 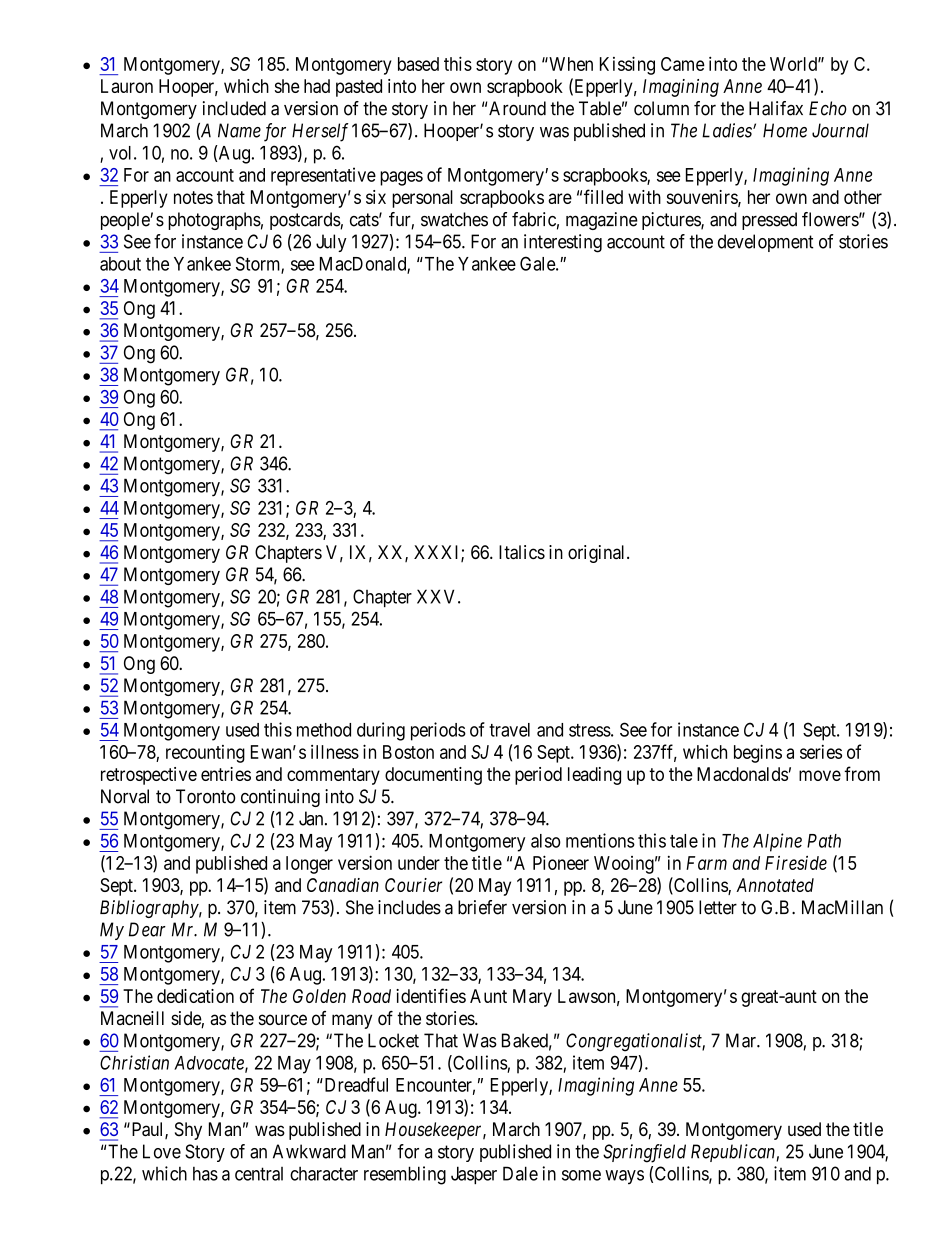 I want to click on recounting, so click(x=205, y=754).
